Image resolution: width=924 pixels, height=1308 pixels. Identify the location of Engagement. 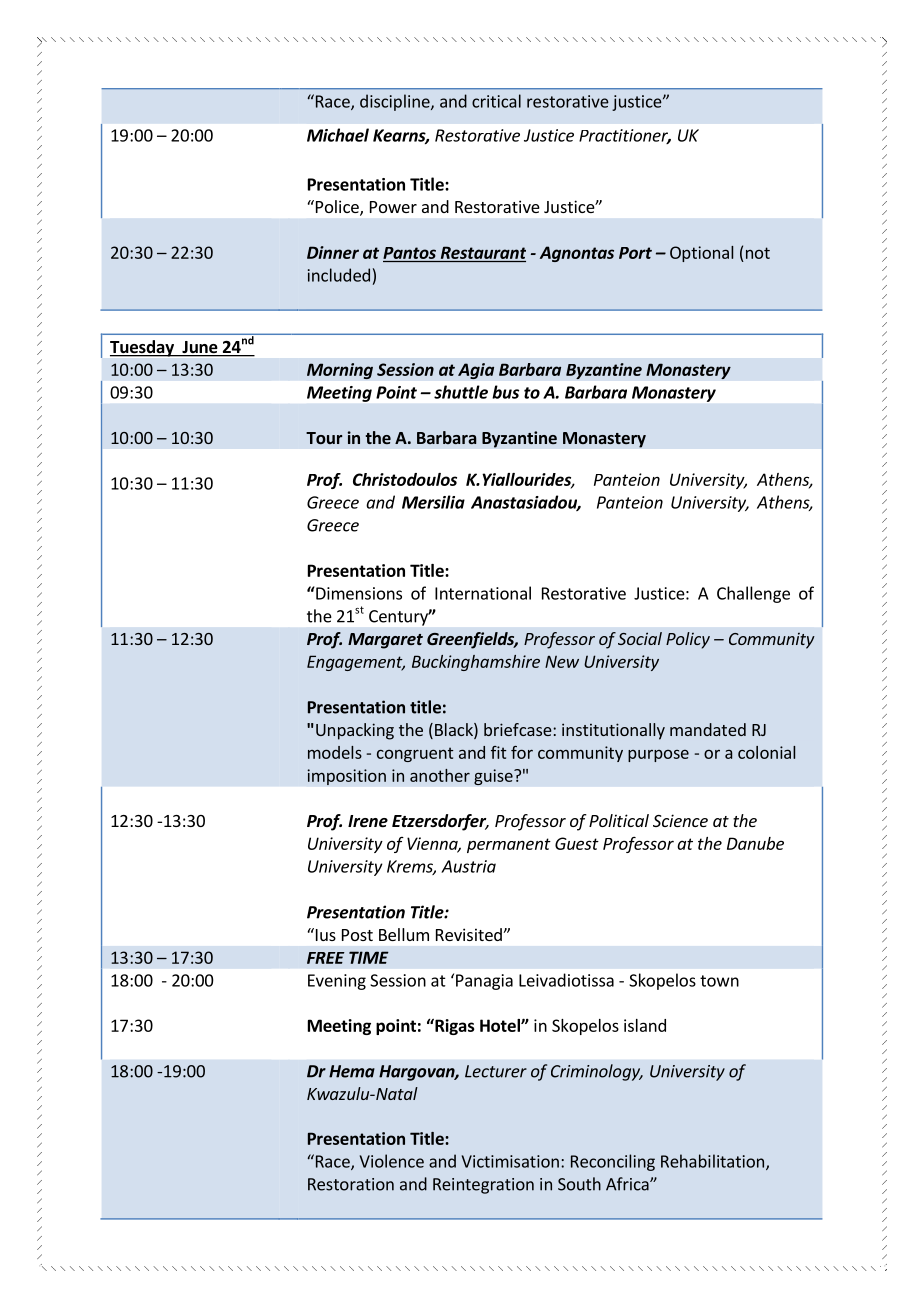
(356, 663).
